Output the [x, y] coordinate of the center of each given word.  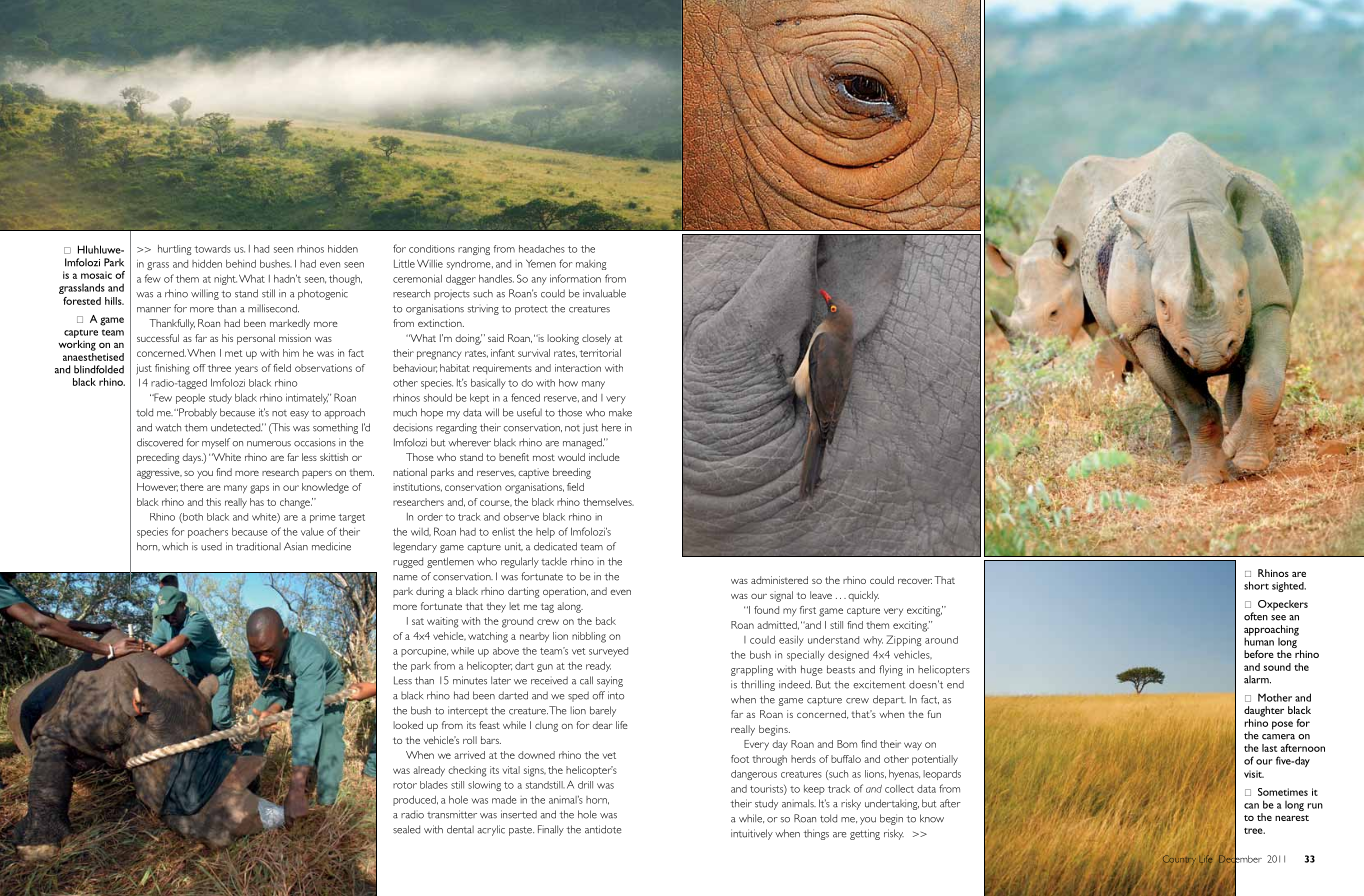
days [193, 458]
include [604, 457]
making [591, 265]
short [1256, 585]
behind [241, 264]
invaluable [604, 293]
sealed [406, 829]
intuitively [752, 834]
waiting [442, 622]
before [1259, 654]
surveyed [608, 652]
